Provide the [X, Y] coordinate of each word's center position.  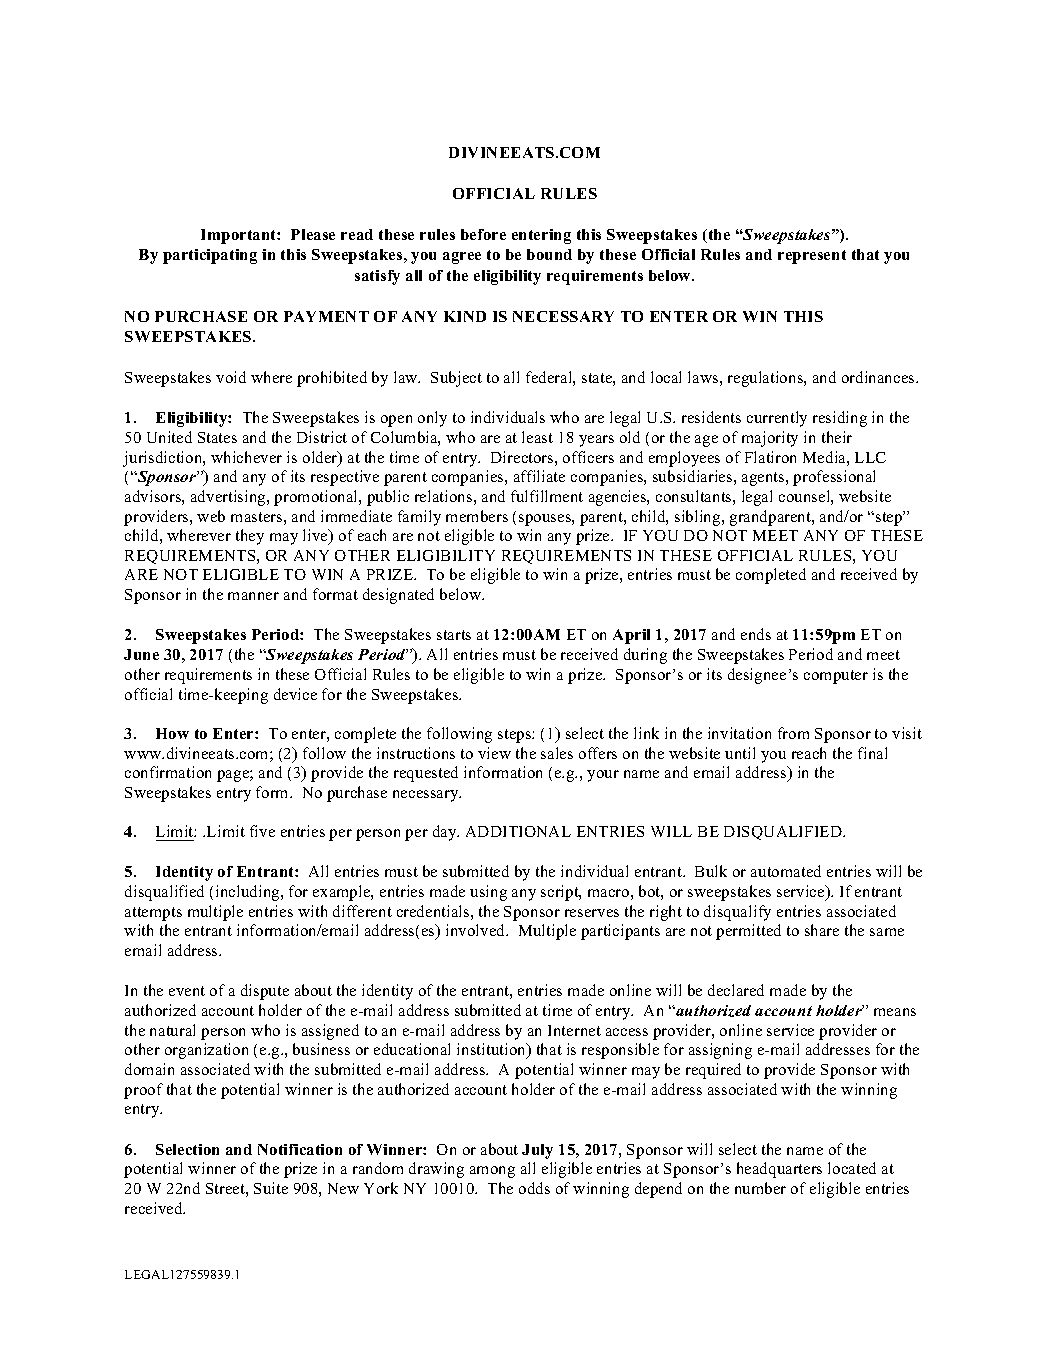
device [295, 694]
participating [210, 256]
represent [812, 257]
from [793, 733]
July [537, 1151]
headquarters [779, 1170]
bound [549, 254]
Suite [271, 1188]
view [494, 753]
